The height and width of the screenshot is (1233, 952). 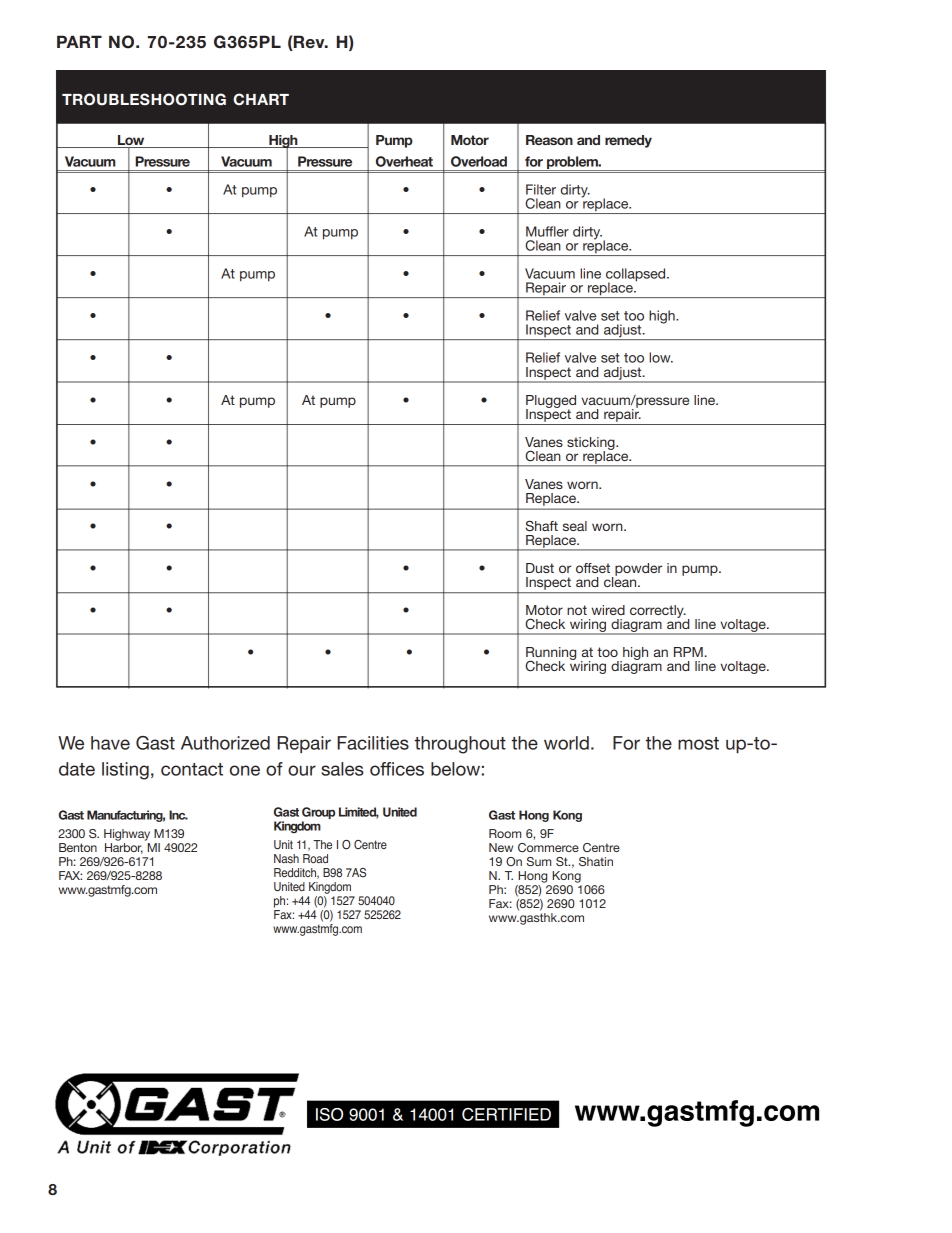 I want to click on remedy, so click(x=628, y=141).
